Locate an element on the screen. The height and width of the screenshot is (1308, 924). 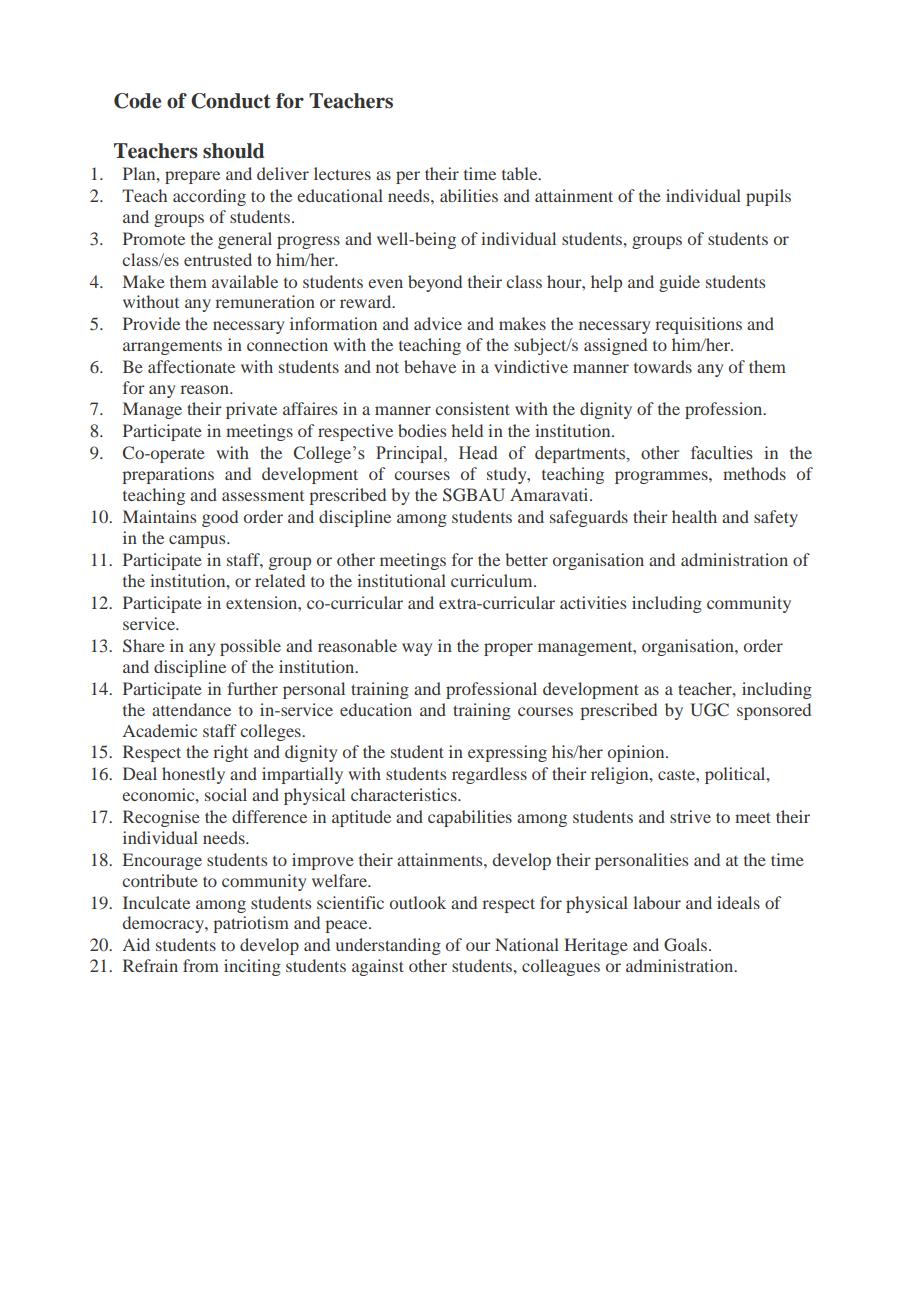
from is located at coordinates (201, 965).
